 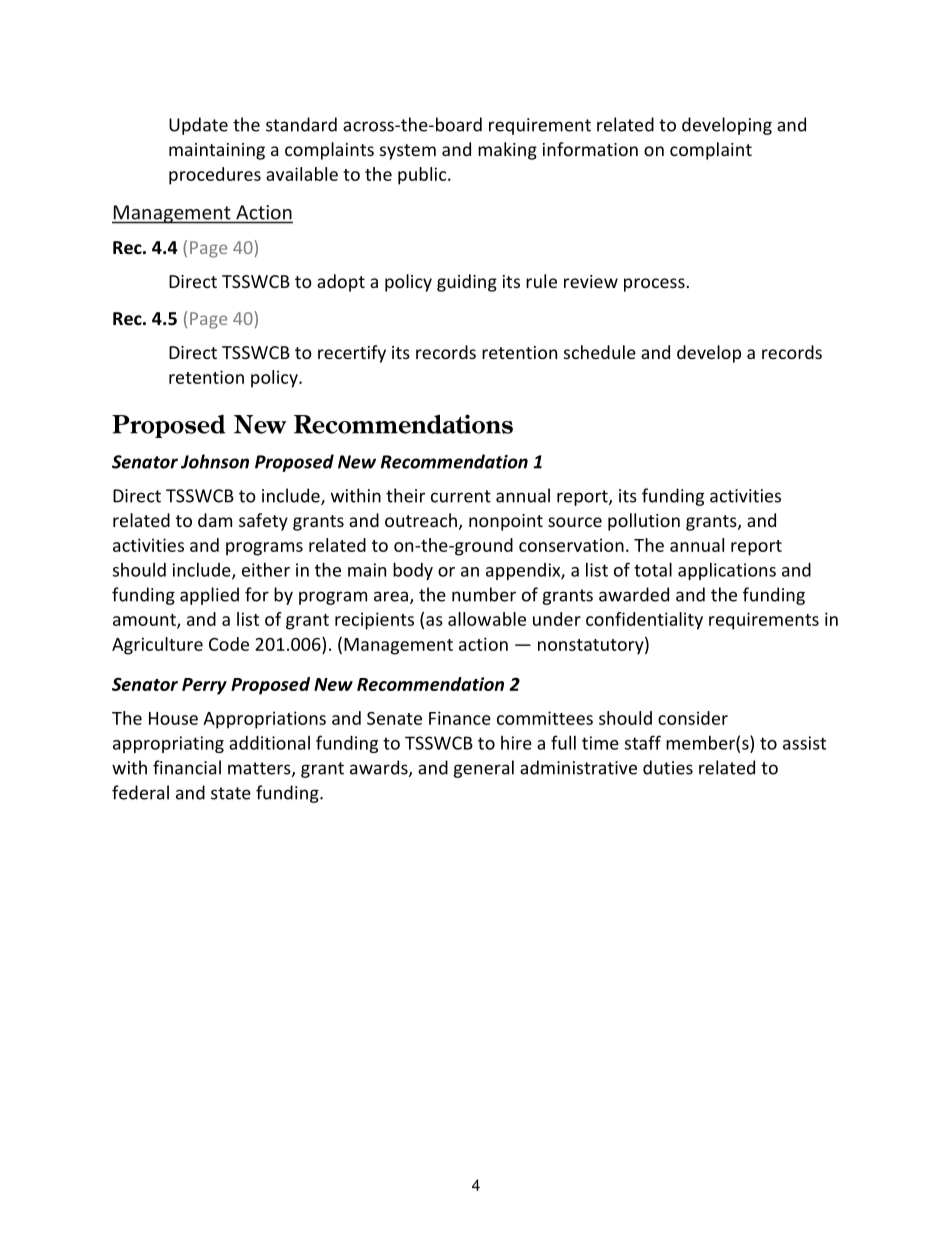 I want to click on applications, so click(x=727, y=571).
